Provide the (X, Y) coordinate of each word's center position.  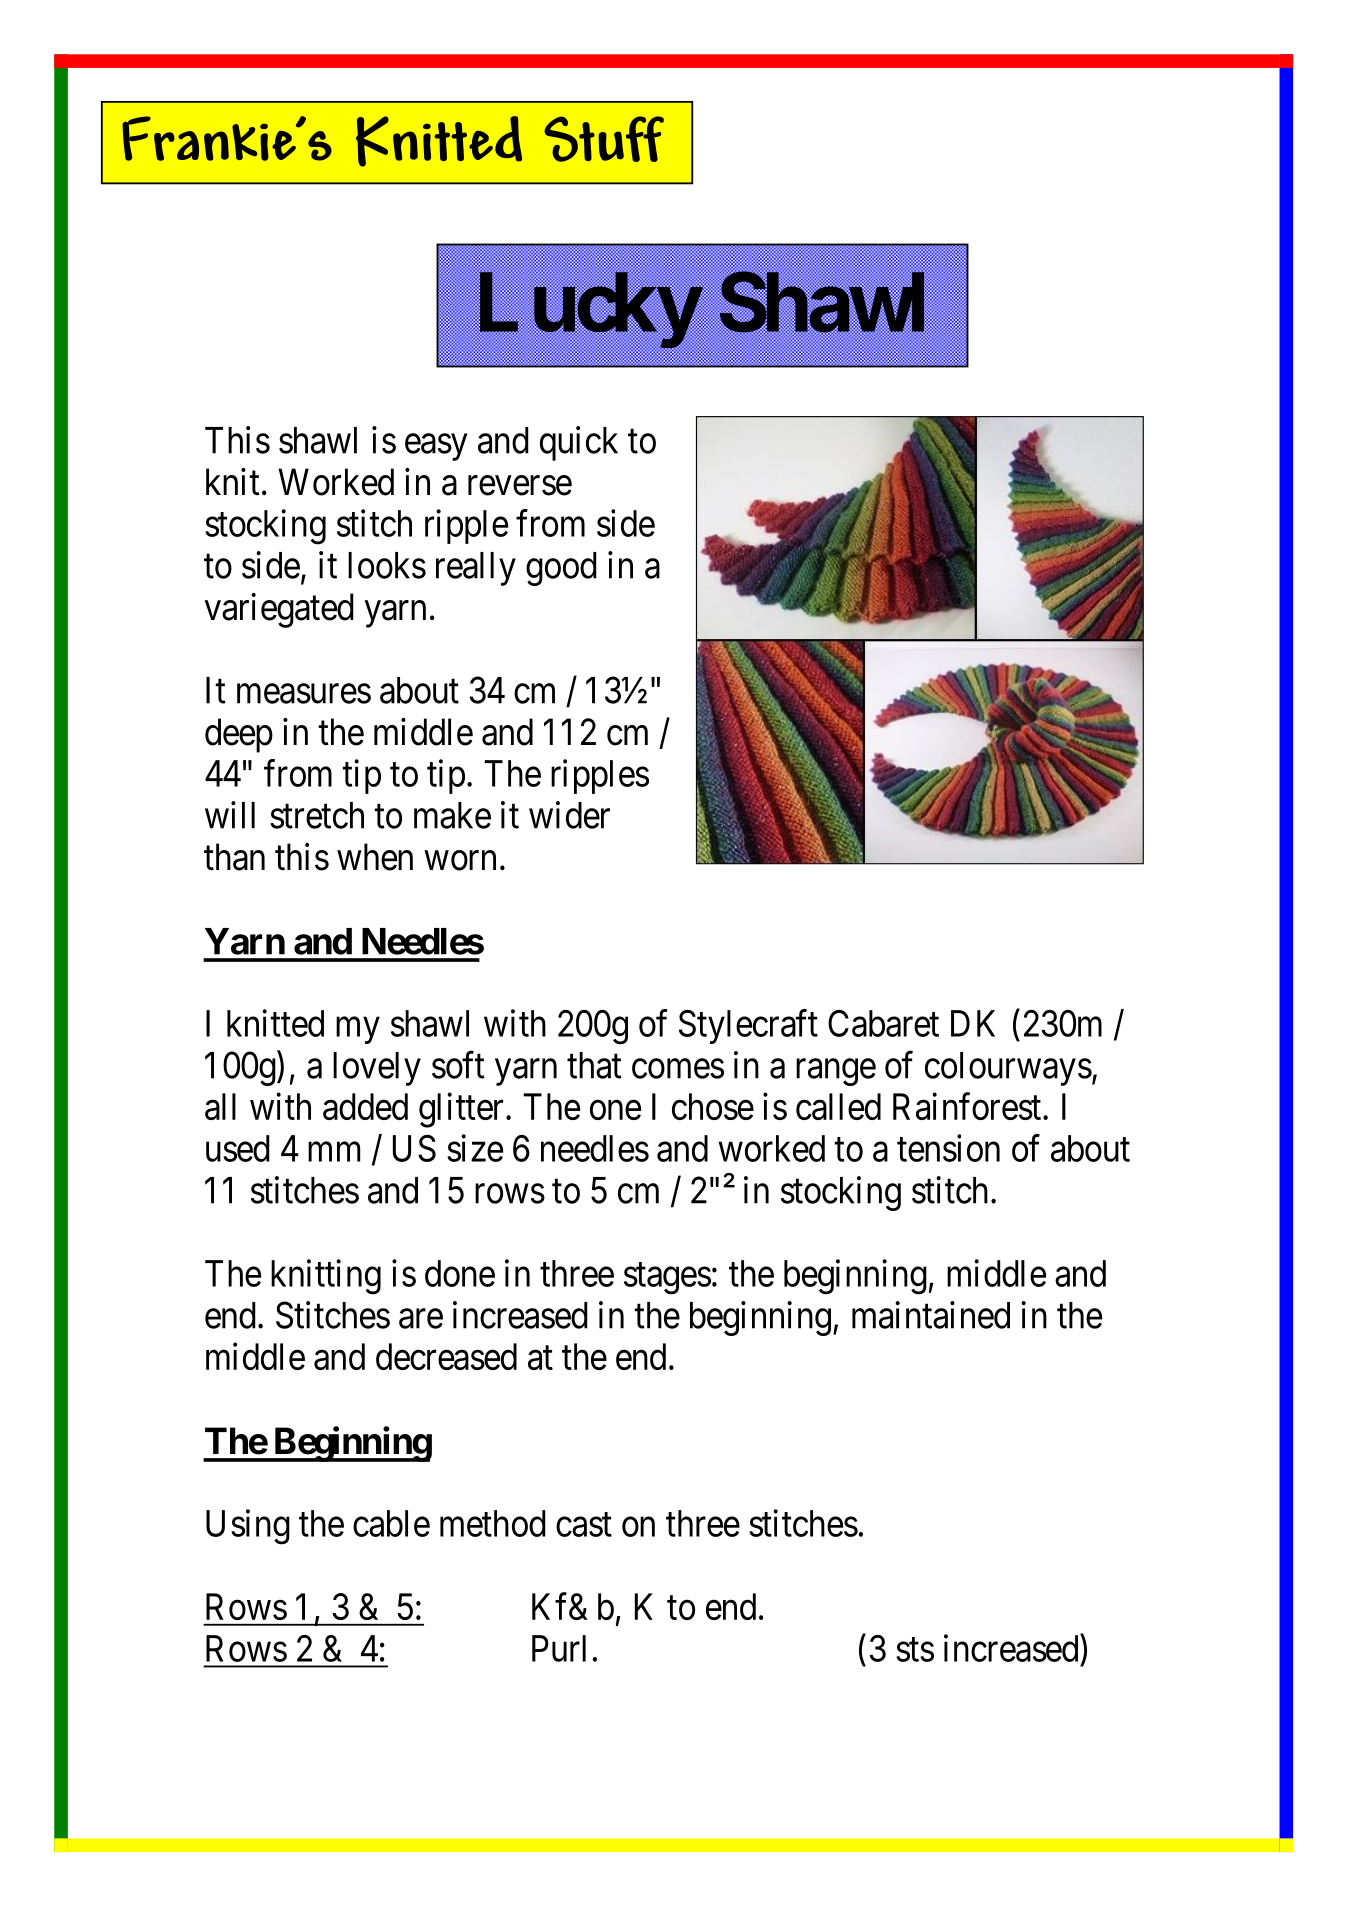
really (476, 569)
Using (248, 1527)
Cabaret (883, 1023)
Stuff (604, 139)
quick (579, 443)
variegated (279, 610)
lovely (377, 1069)
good (561, 569)
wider (569, 815)
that (594, 1065)
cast (584, 1525)
